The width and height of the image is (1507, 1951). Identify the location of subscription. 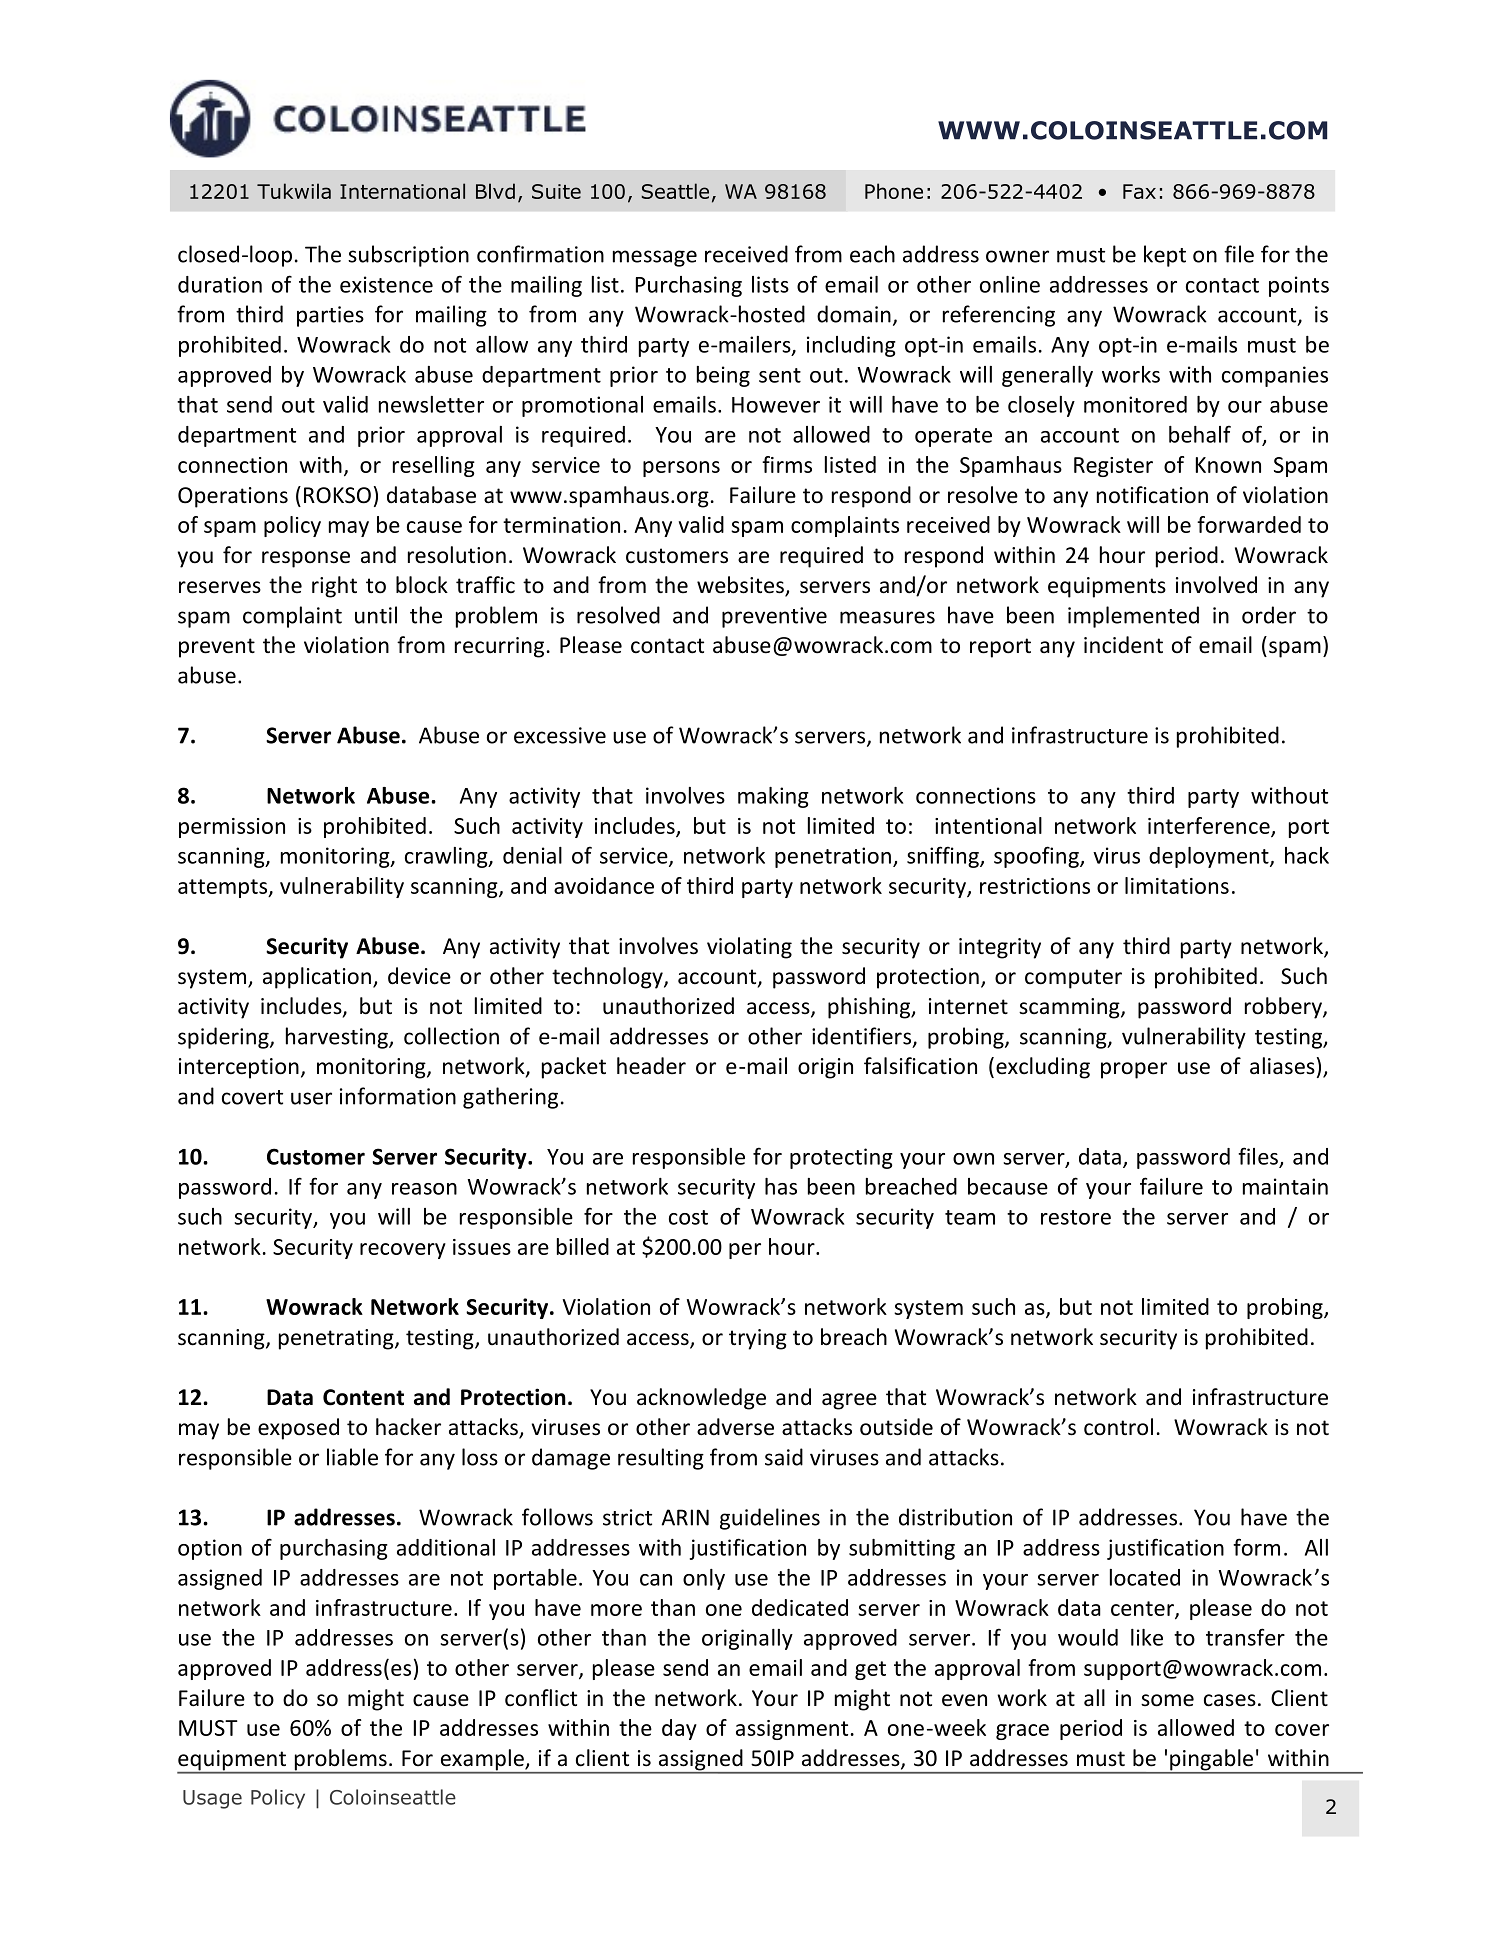
(408, 256).
